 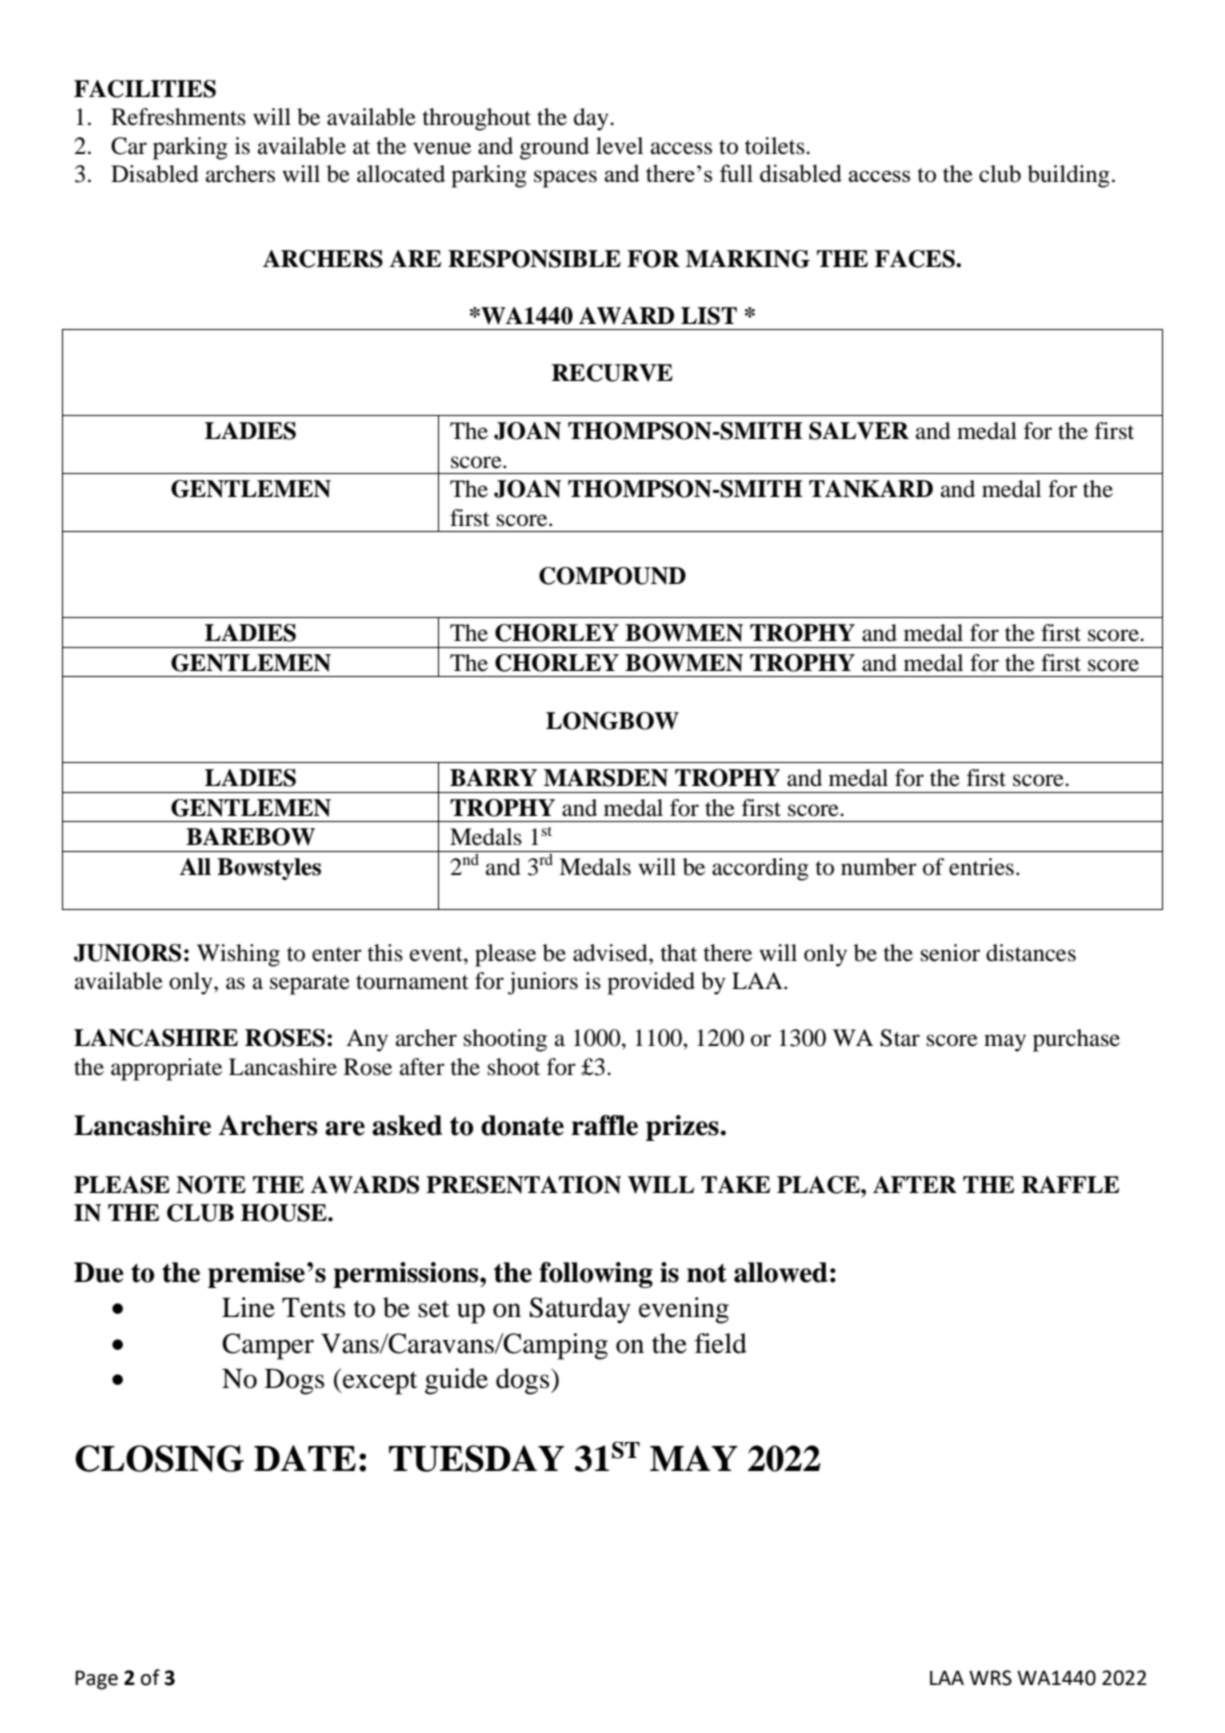 I want to click on TANKARD, so click(x=871, y=489).
